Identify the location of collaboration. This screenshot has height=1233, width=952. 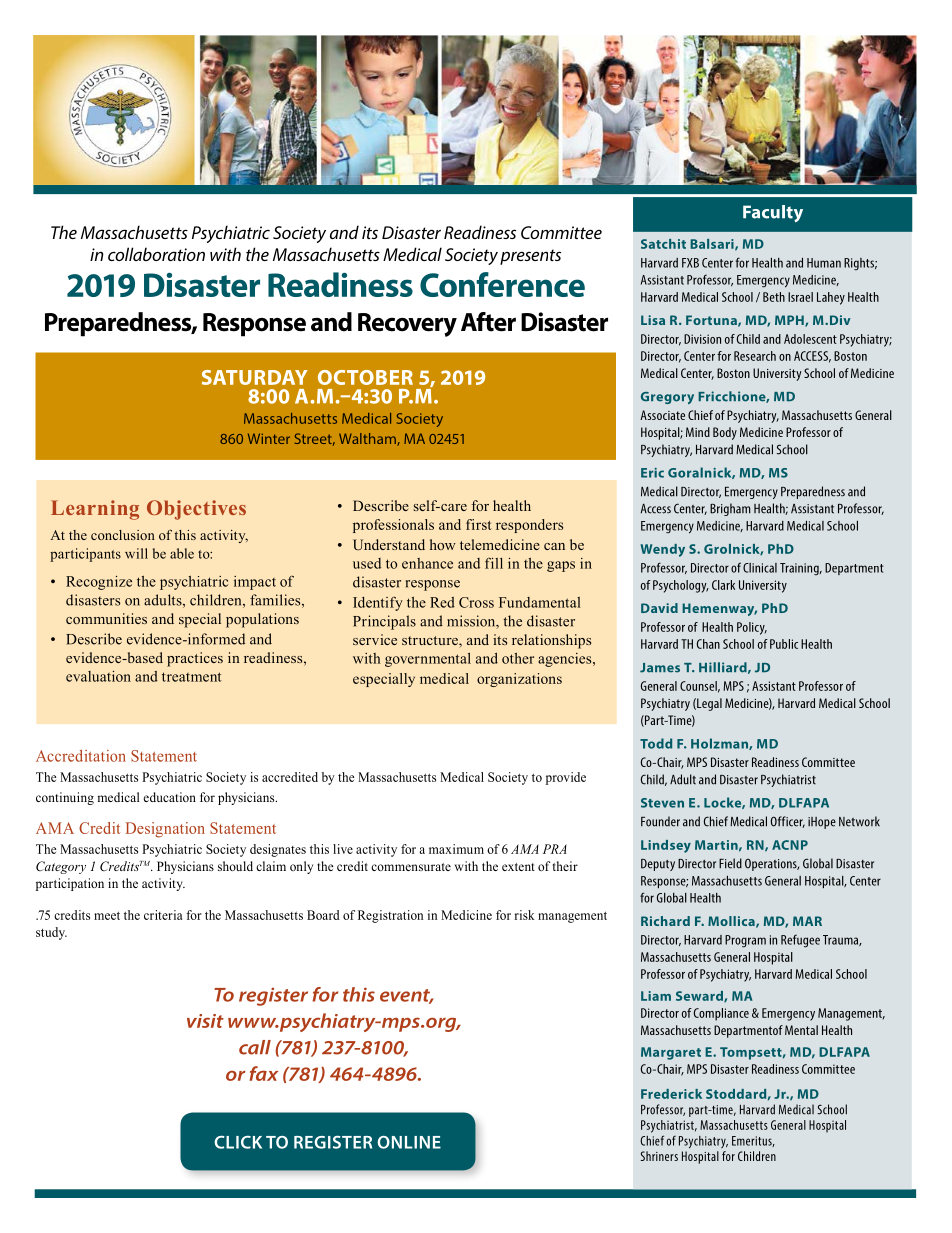
(156, 254).
